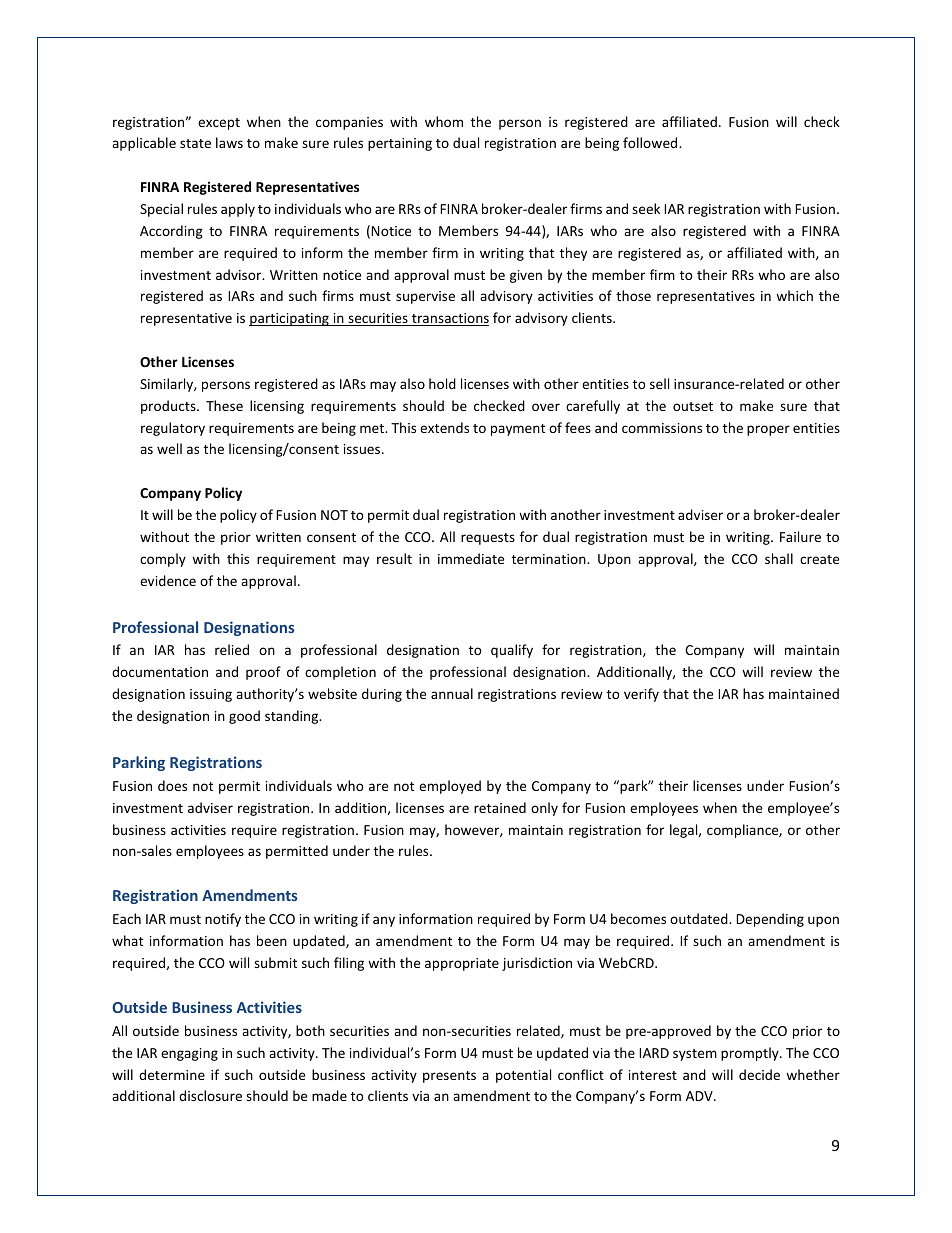 This screenshot has width=952, height=1233. Describe the element at coordinates (442, 383) in the screenshot. I see `hold` at that location.
